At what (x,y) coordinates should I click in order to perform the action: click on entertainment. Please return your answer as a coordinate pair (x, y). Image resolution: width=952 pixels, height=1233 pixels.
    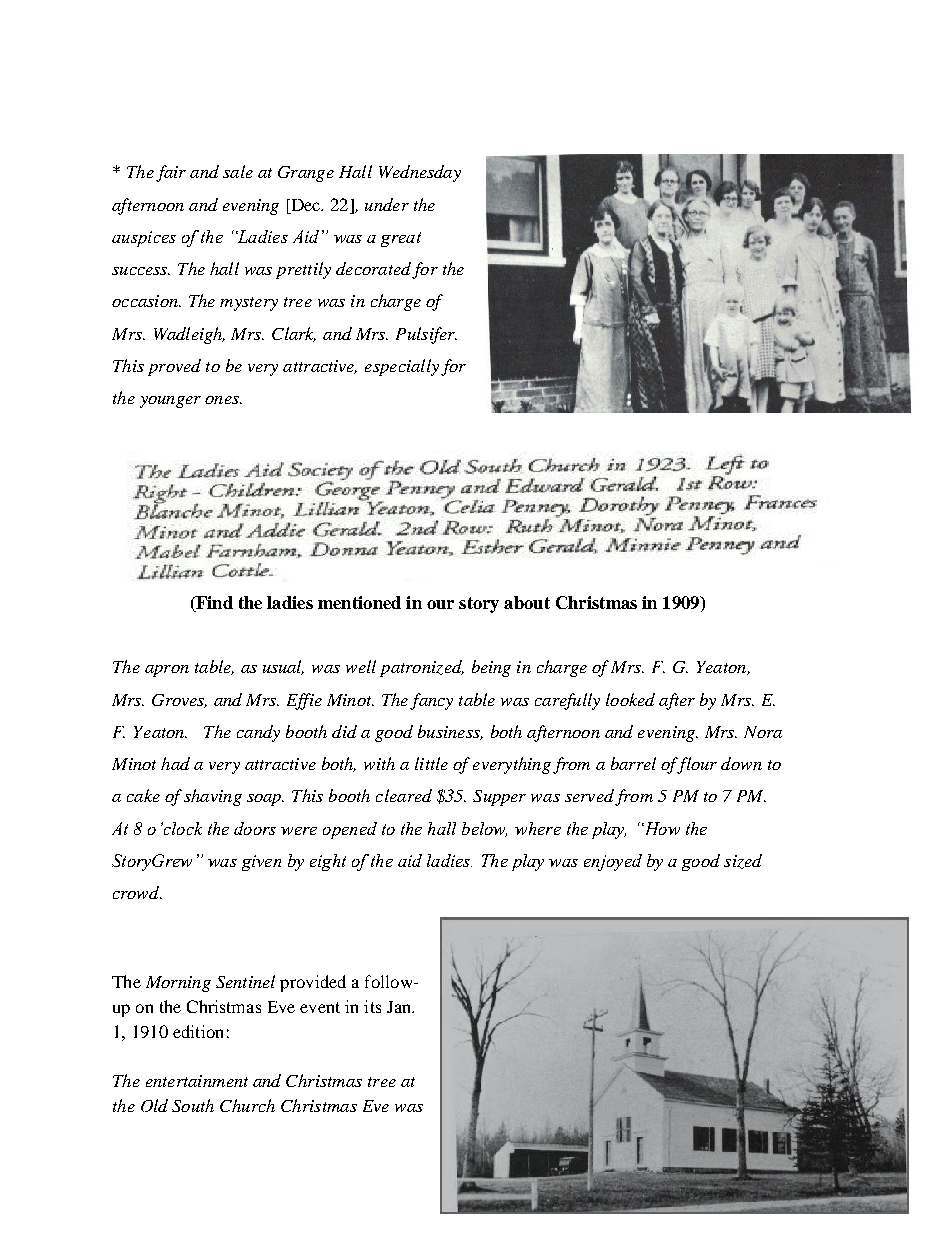
    Looking at the image, I should click on (197, 1081).
